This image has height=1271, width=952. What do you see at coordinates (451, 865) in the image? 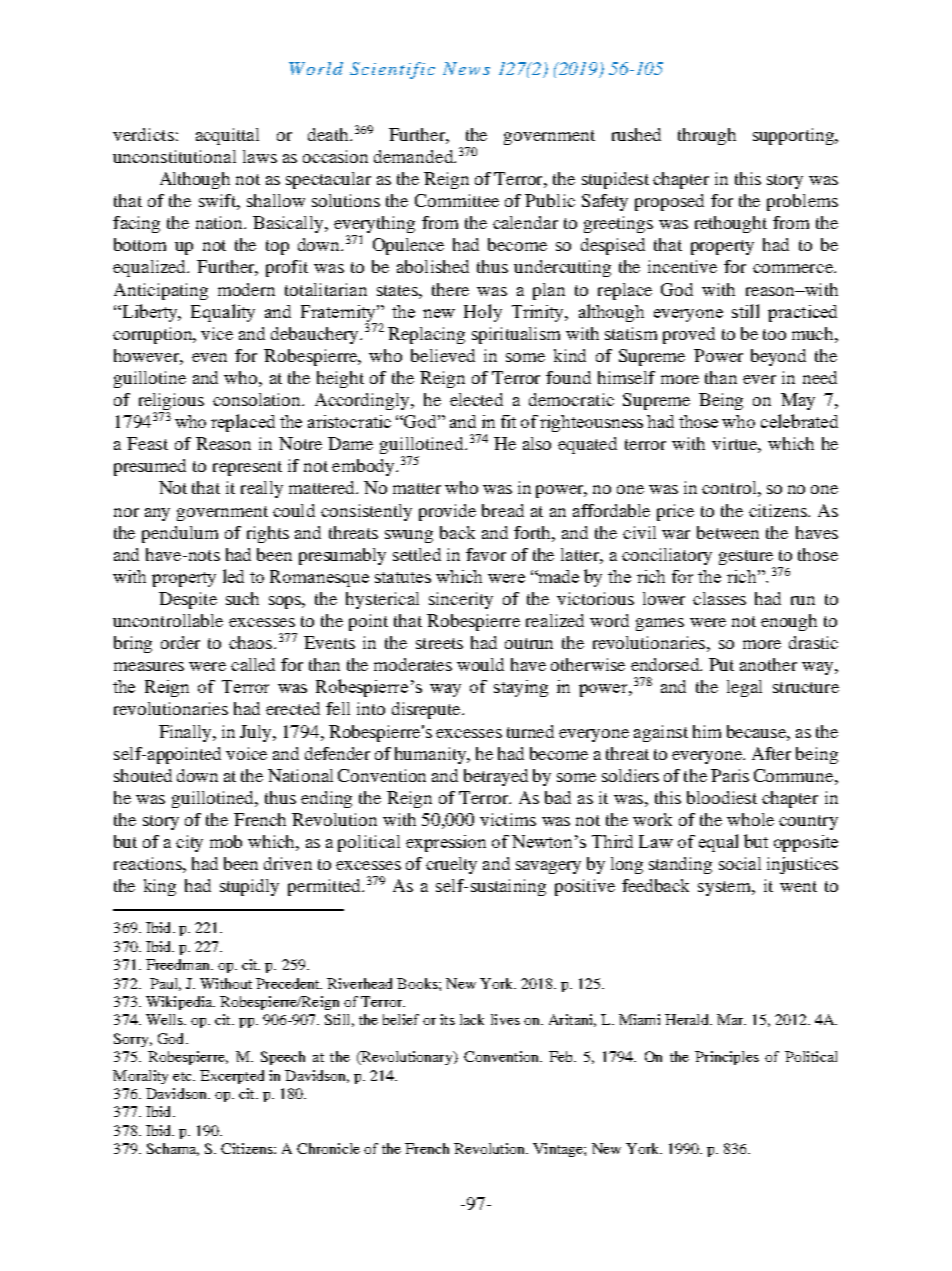
I see `cruelty` at bounding box center [451, 865].
